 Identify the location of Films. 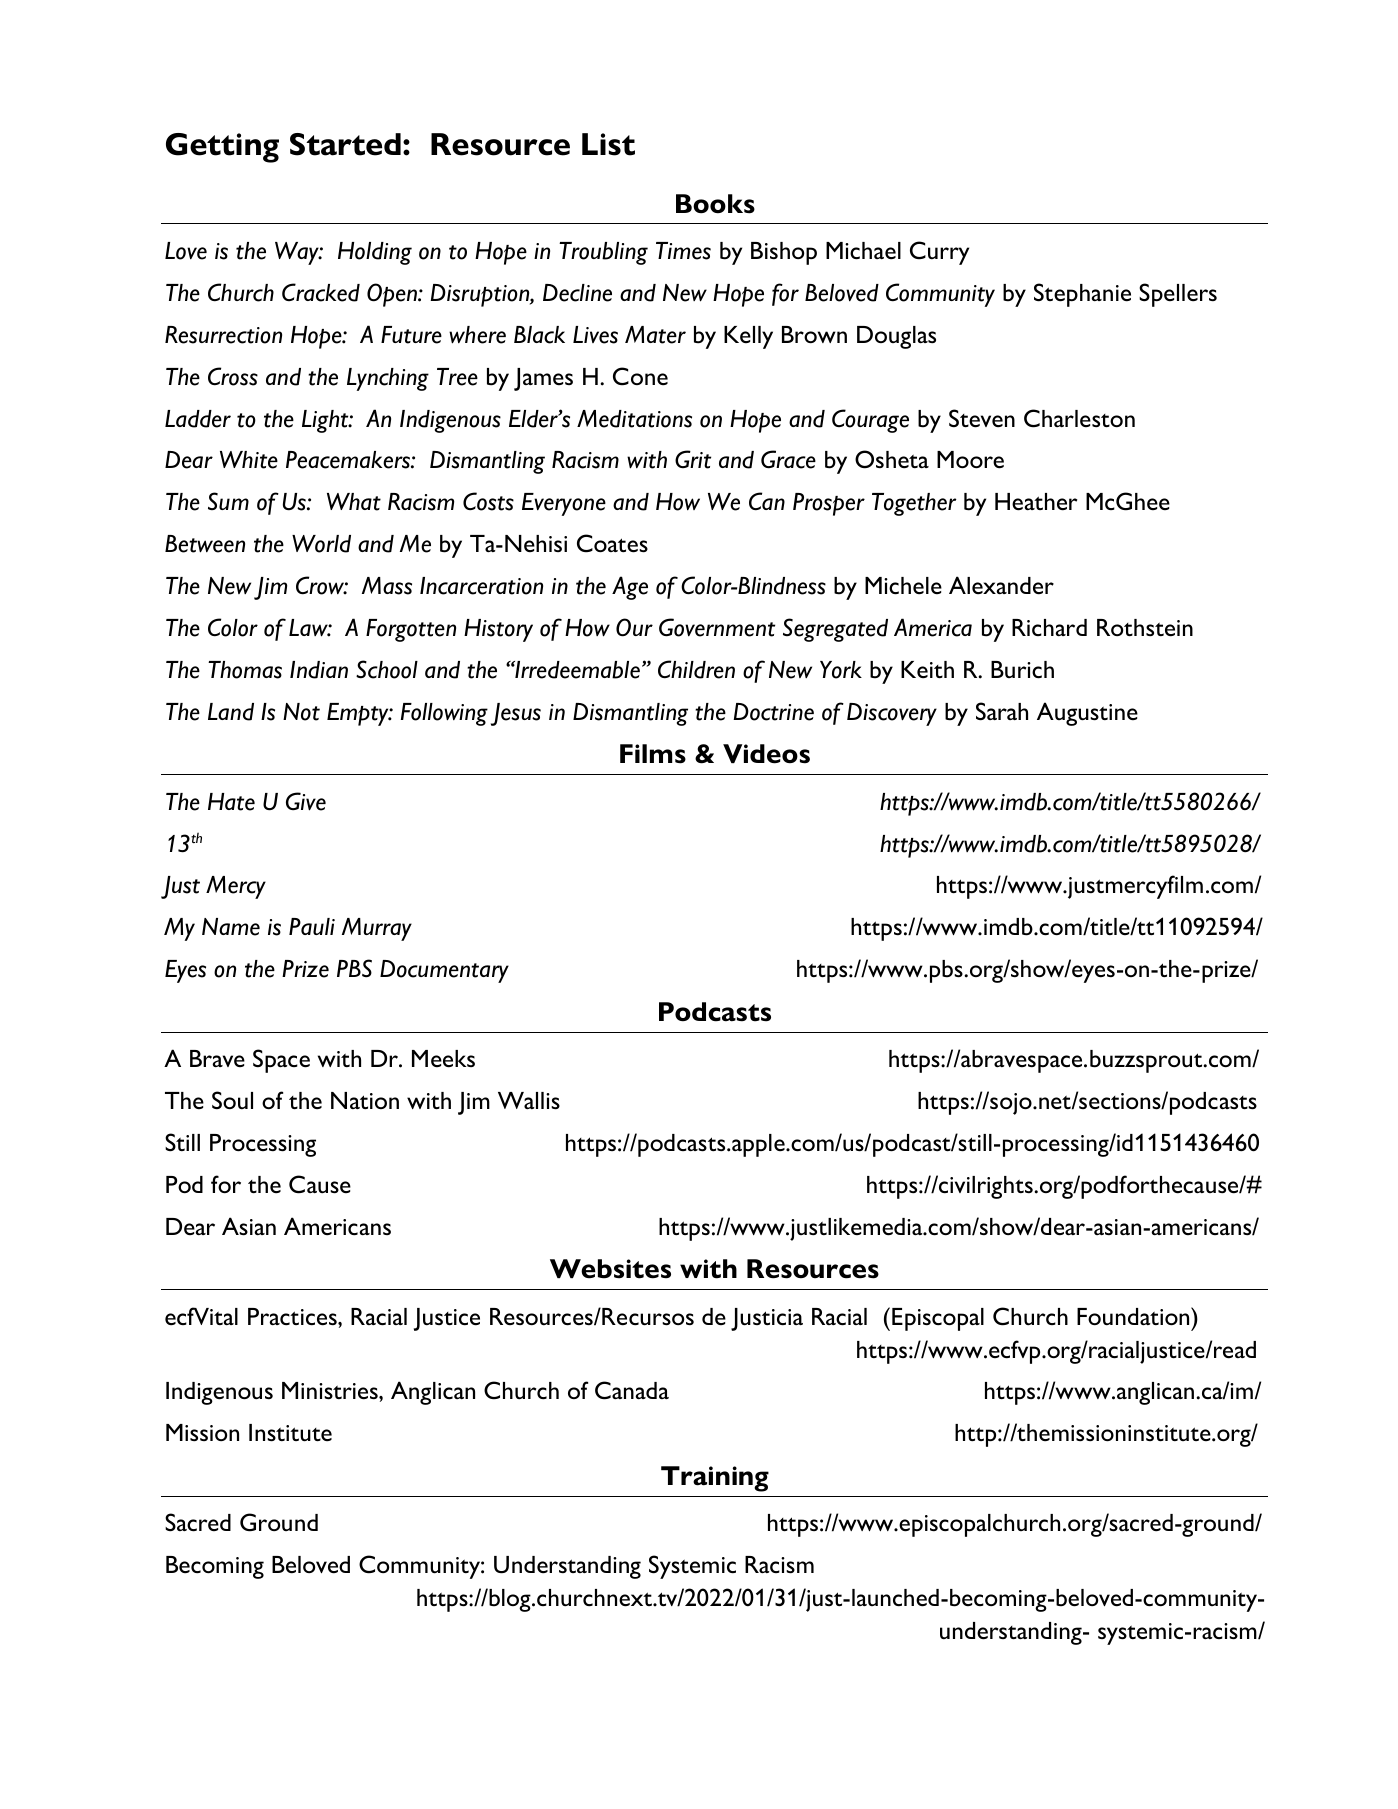
(653, 754).
